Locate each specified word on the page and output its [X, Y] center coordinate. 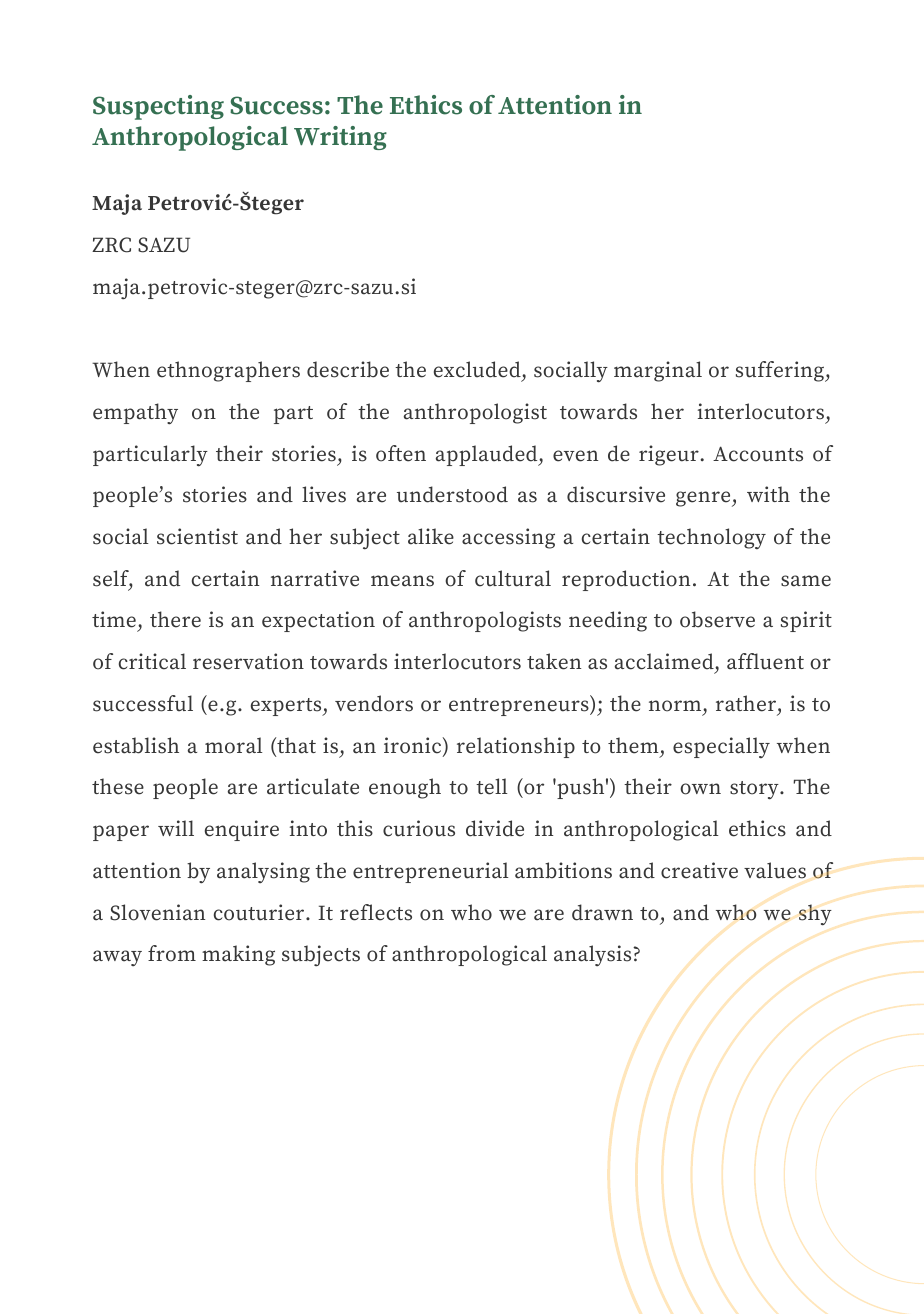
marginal [658, 371]
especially [721, 747]
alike [431, 536]
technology [711, 538]
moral [233, 745]
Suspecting [158, 107]
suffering [781, 371]
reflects [376, 912]
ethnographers [228, 371]
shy [815, 915]
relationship [516, 747]
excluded [478, 369]
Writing [340, 138]
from [172, 953]
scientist [197, 536]
